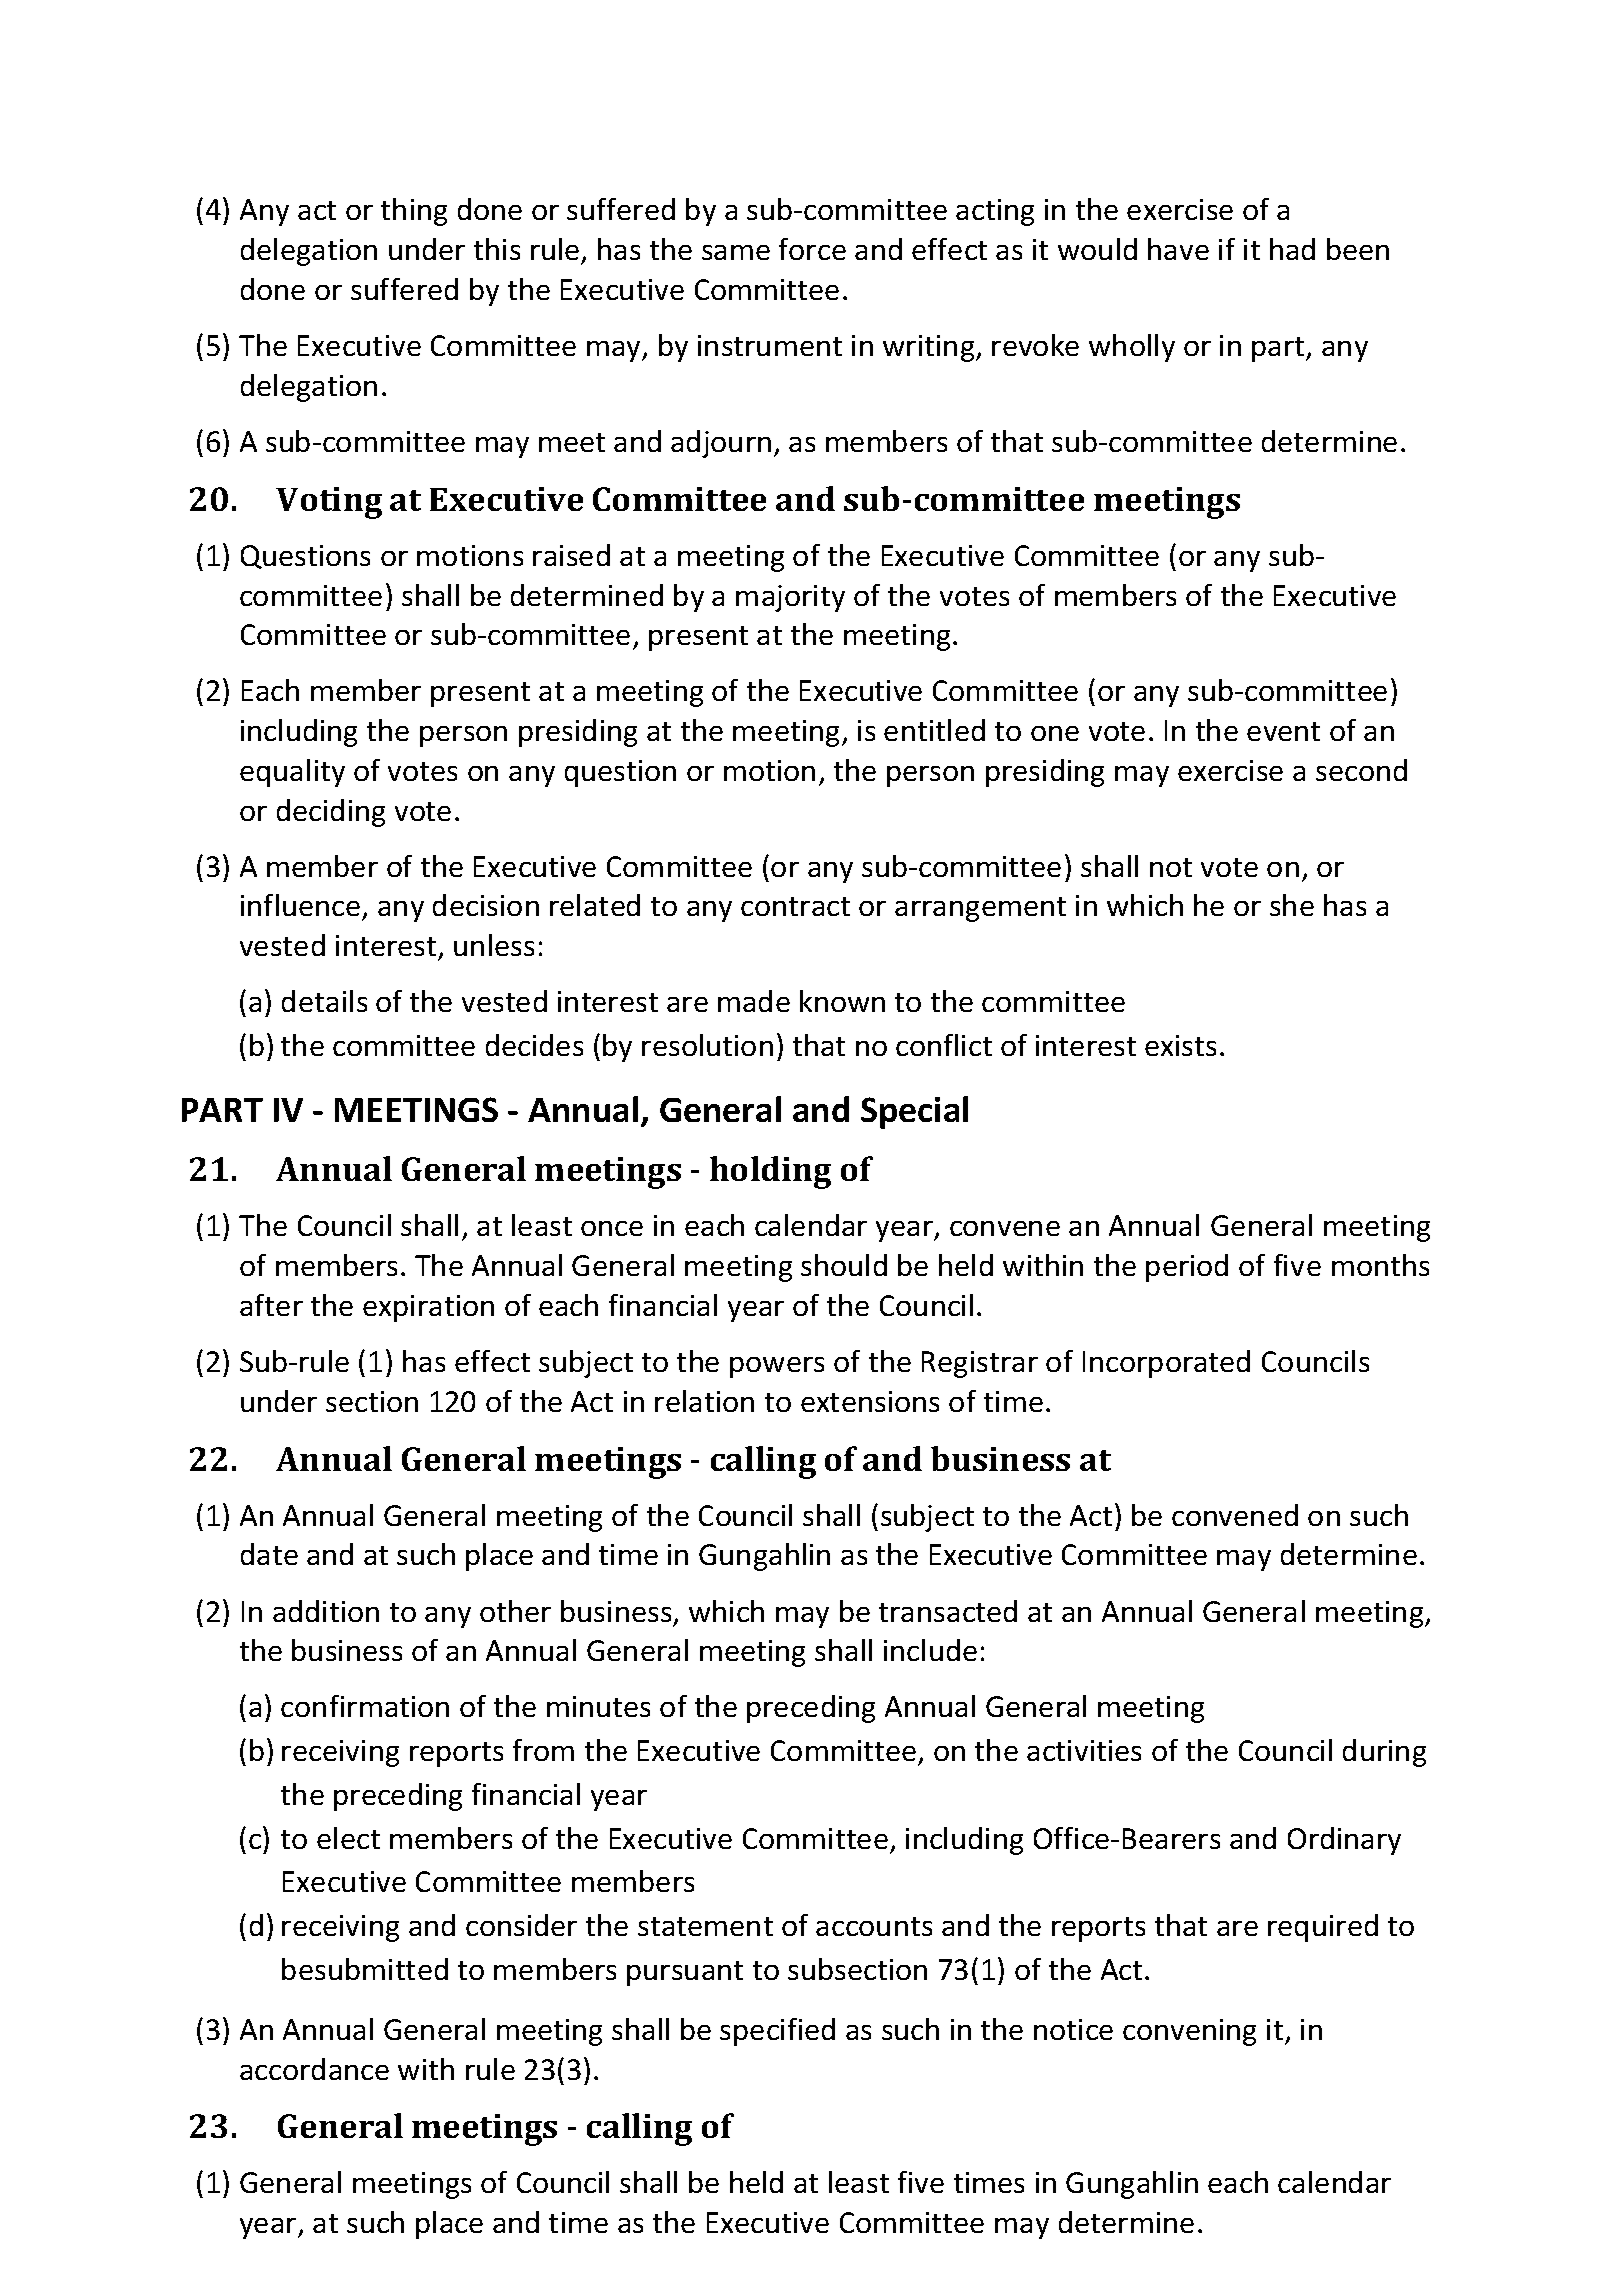  What do you see at coordinates (1180, 1045) in the page?
I see `exists` at bounding box center [1180, 1045].
